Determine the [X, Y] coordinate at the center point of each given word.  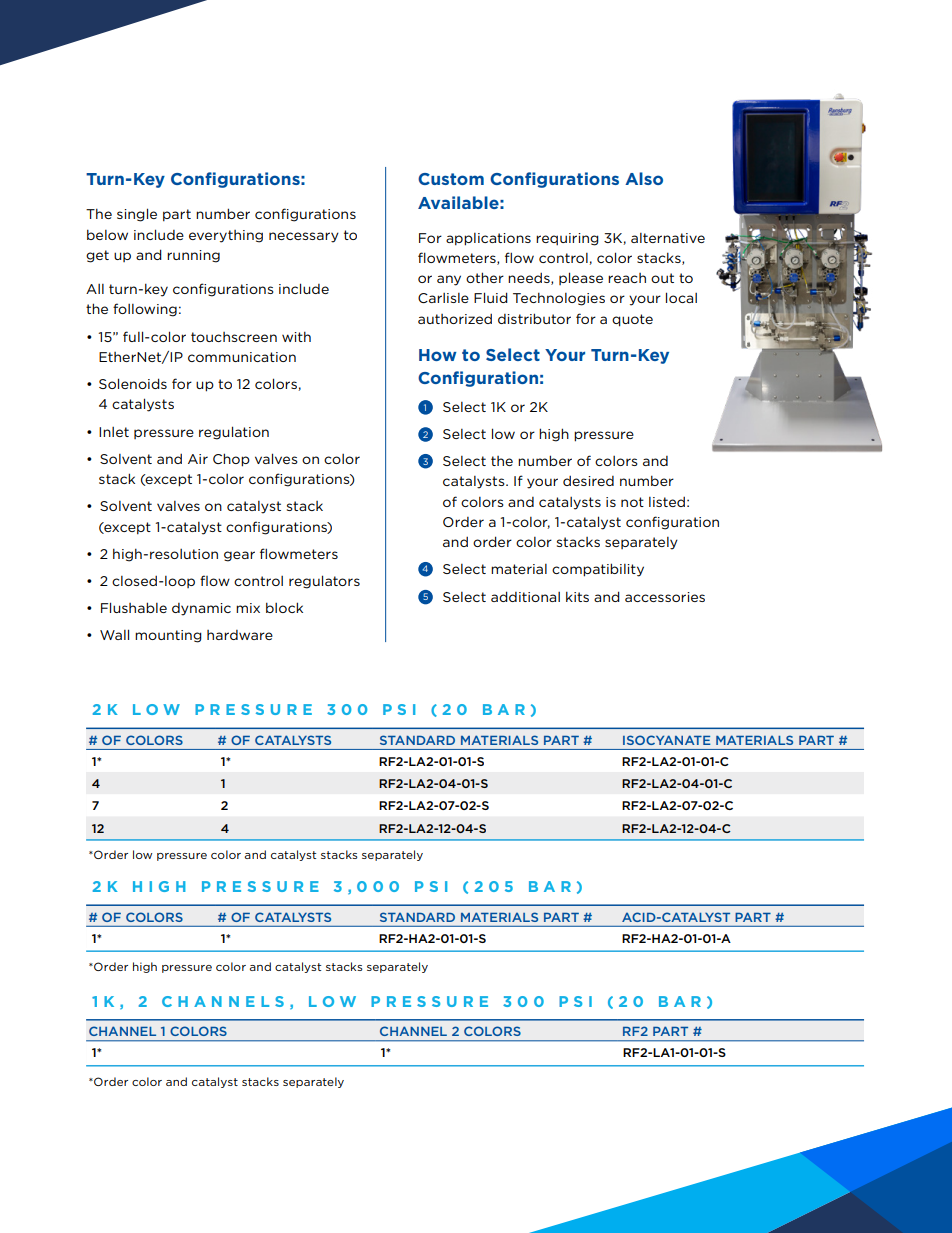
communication [242, 357]
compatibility [598, 570]
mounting [168, 636]
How [438, 355]
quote [632, 320]
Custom [451, 179]
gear [239, 556]
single [137, 215]
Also [644, 178]
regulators [324, 582]
